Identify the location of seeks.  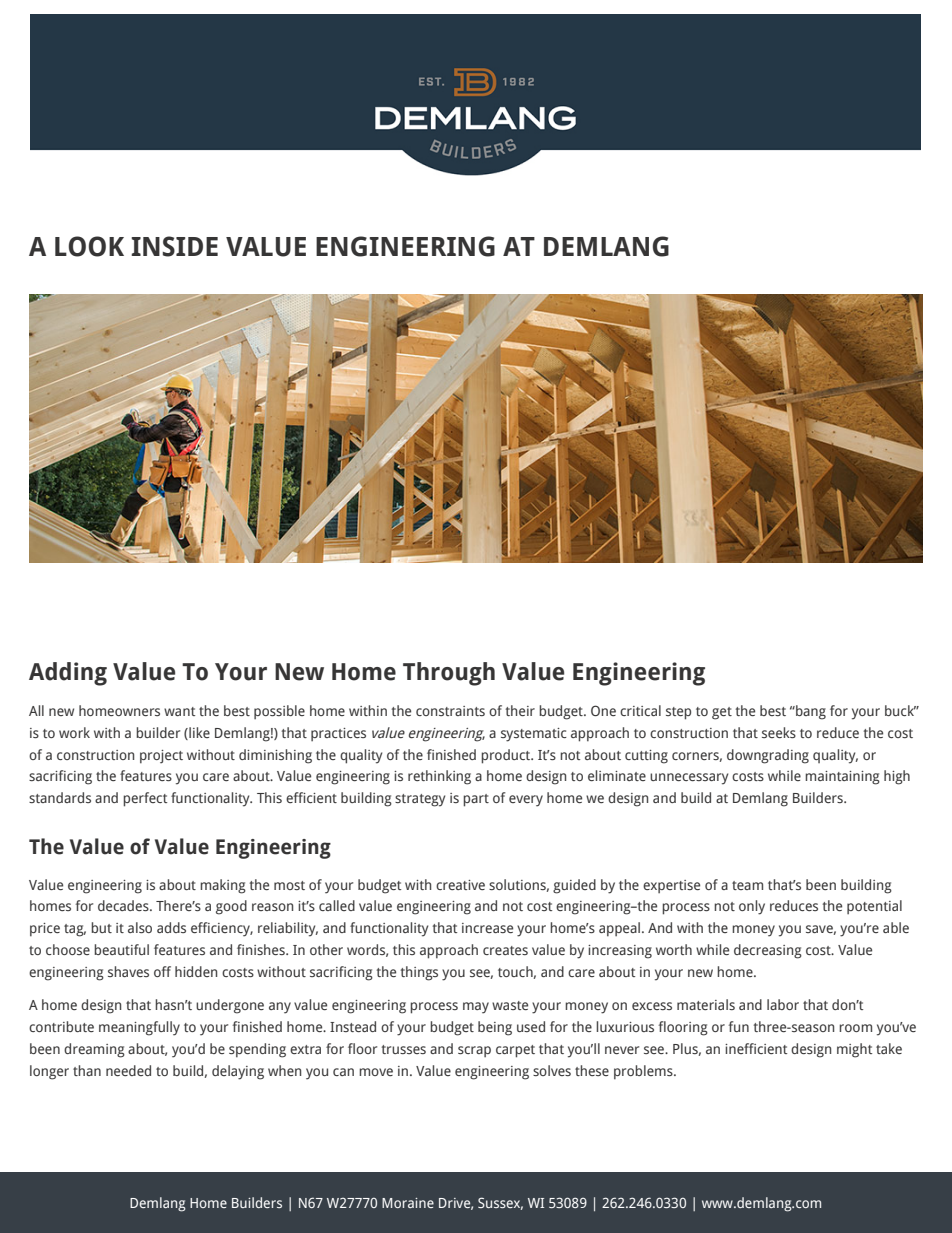
(779, 732).
